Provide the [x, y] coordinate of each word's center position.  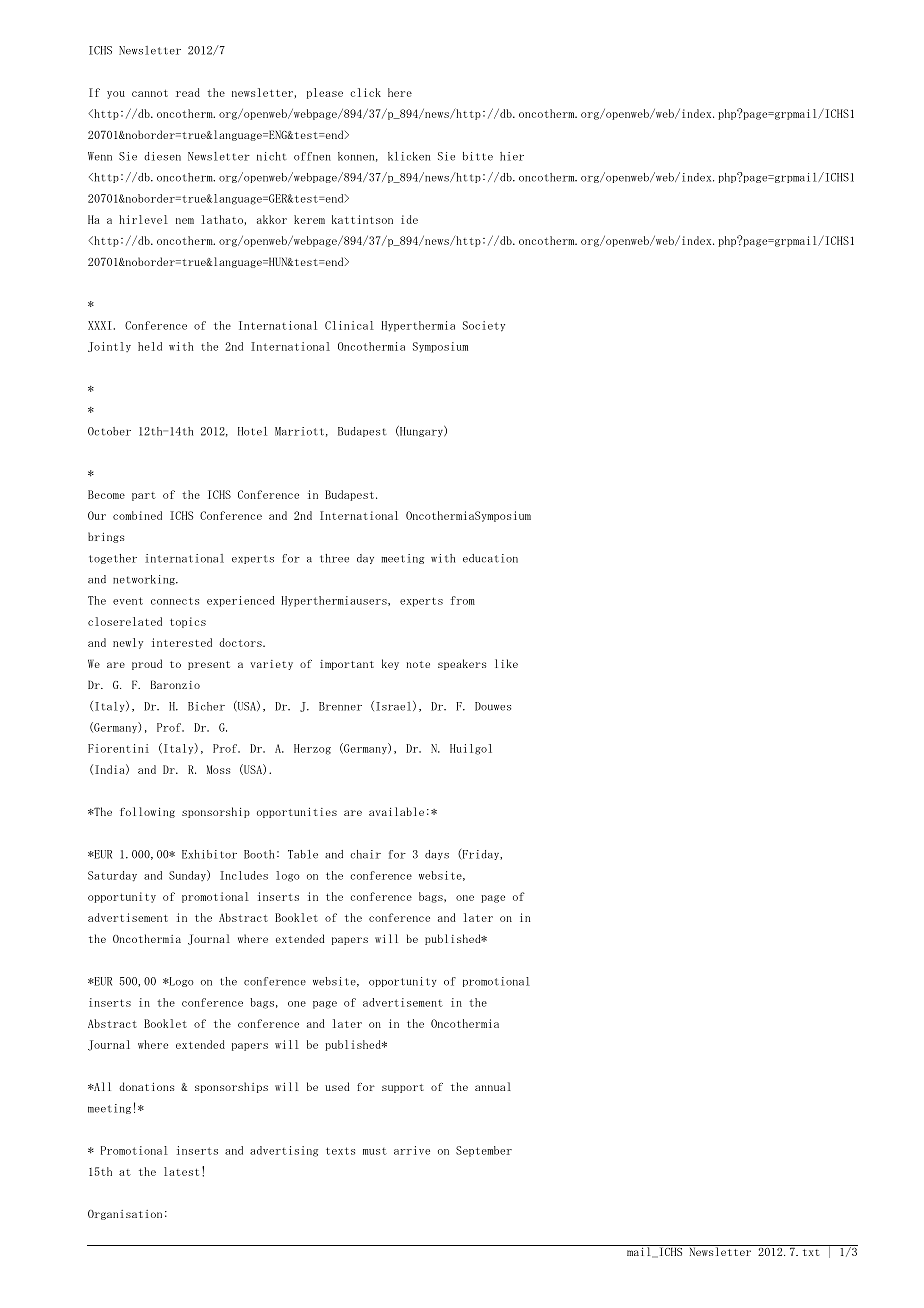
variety [272, 665]
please [325, 93]
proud [147, 664]
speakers [462, 664]
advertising [284, 1151]
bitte [478, 156]
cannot [150, 93]
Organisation [125, 1215]
